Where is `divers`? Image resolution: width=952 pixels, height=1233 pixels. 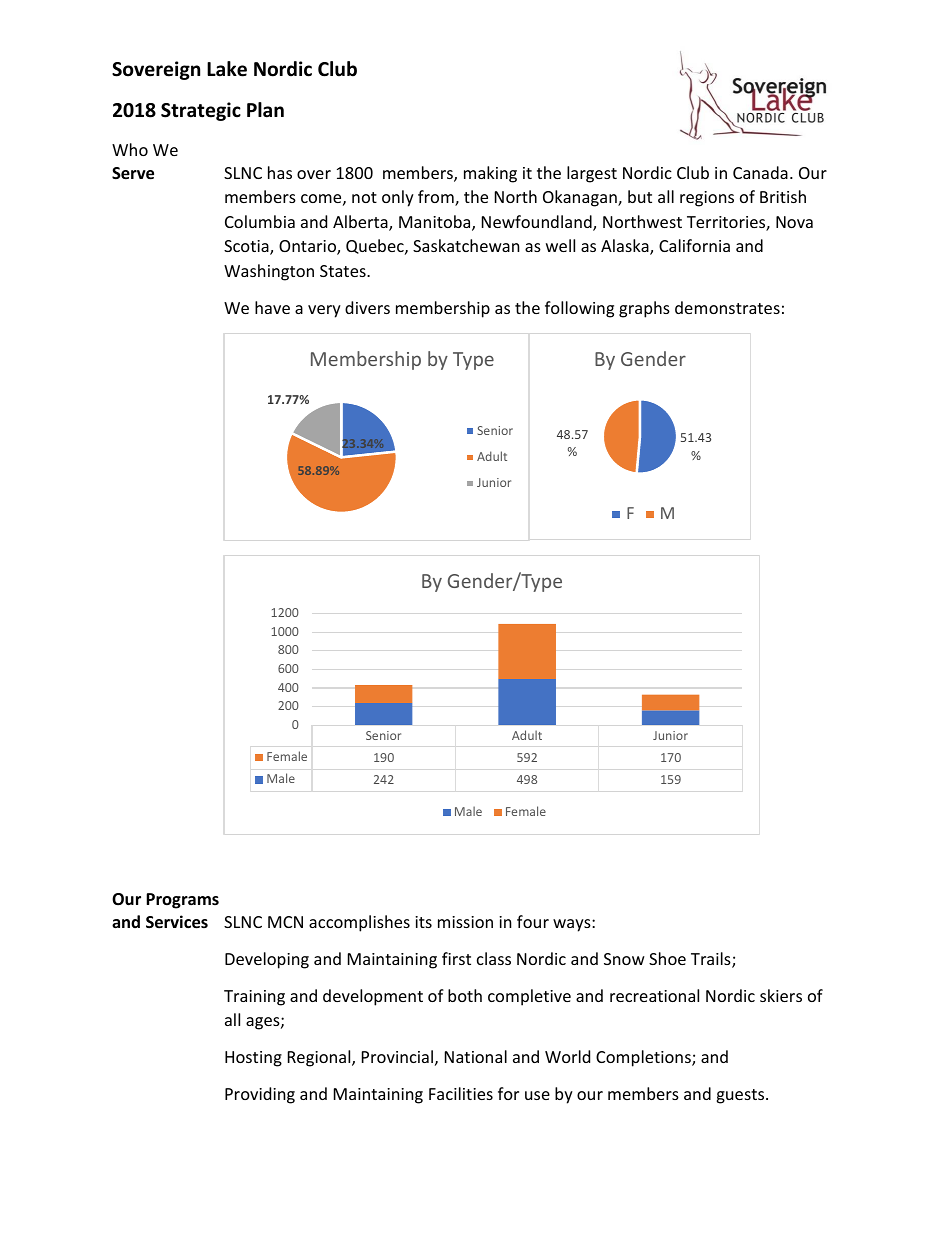
divers is located at coordinates (367, 307).
